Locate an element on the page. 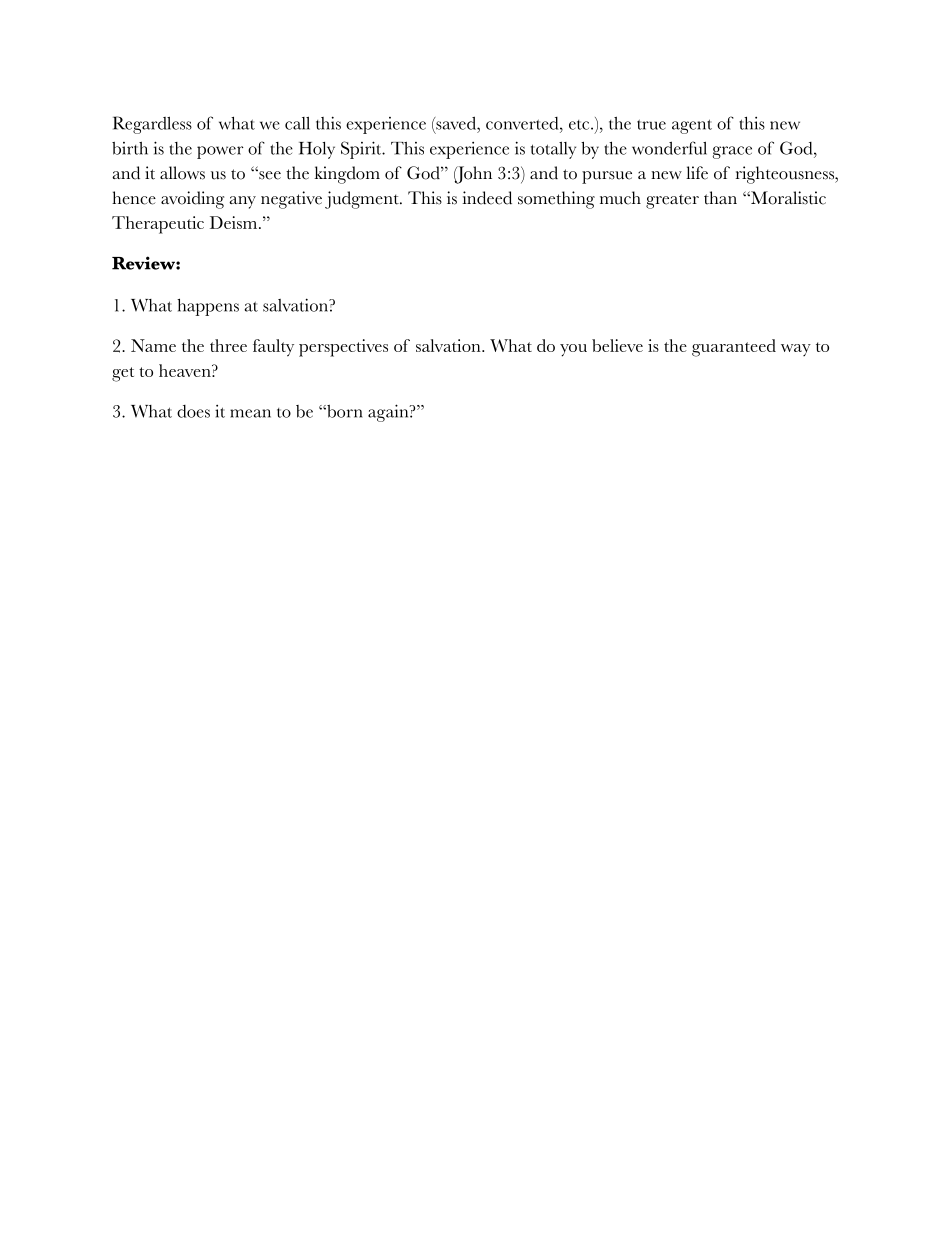 Image resolution: width=952 pixels, height=1233 pixels. greater is located at coordinates (672, 201).
